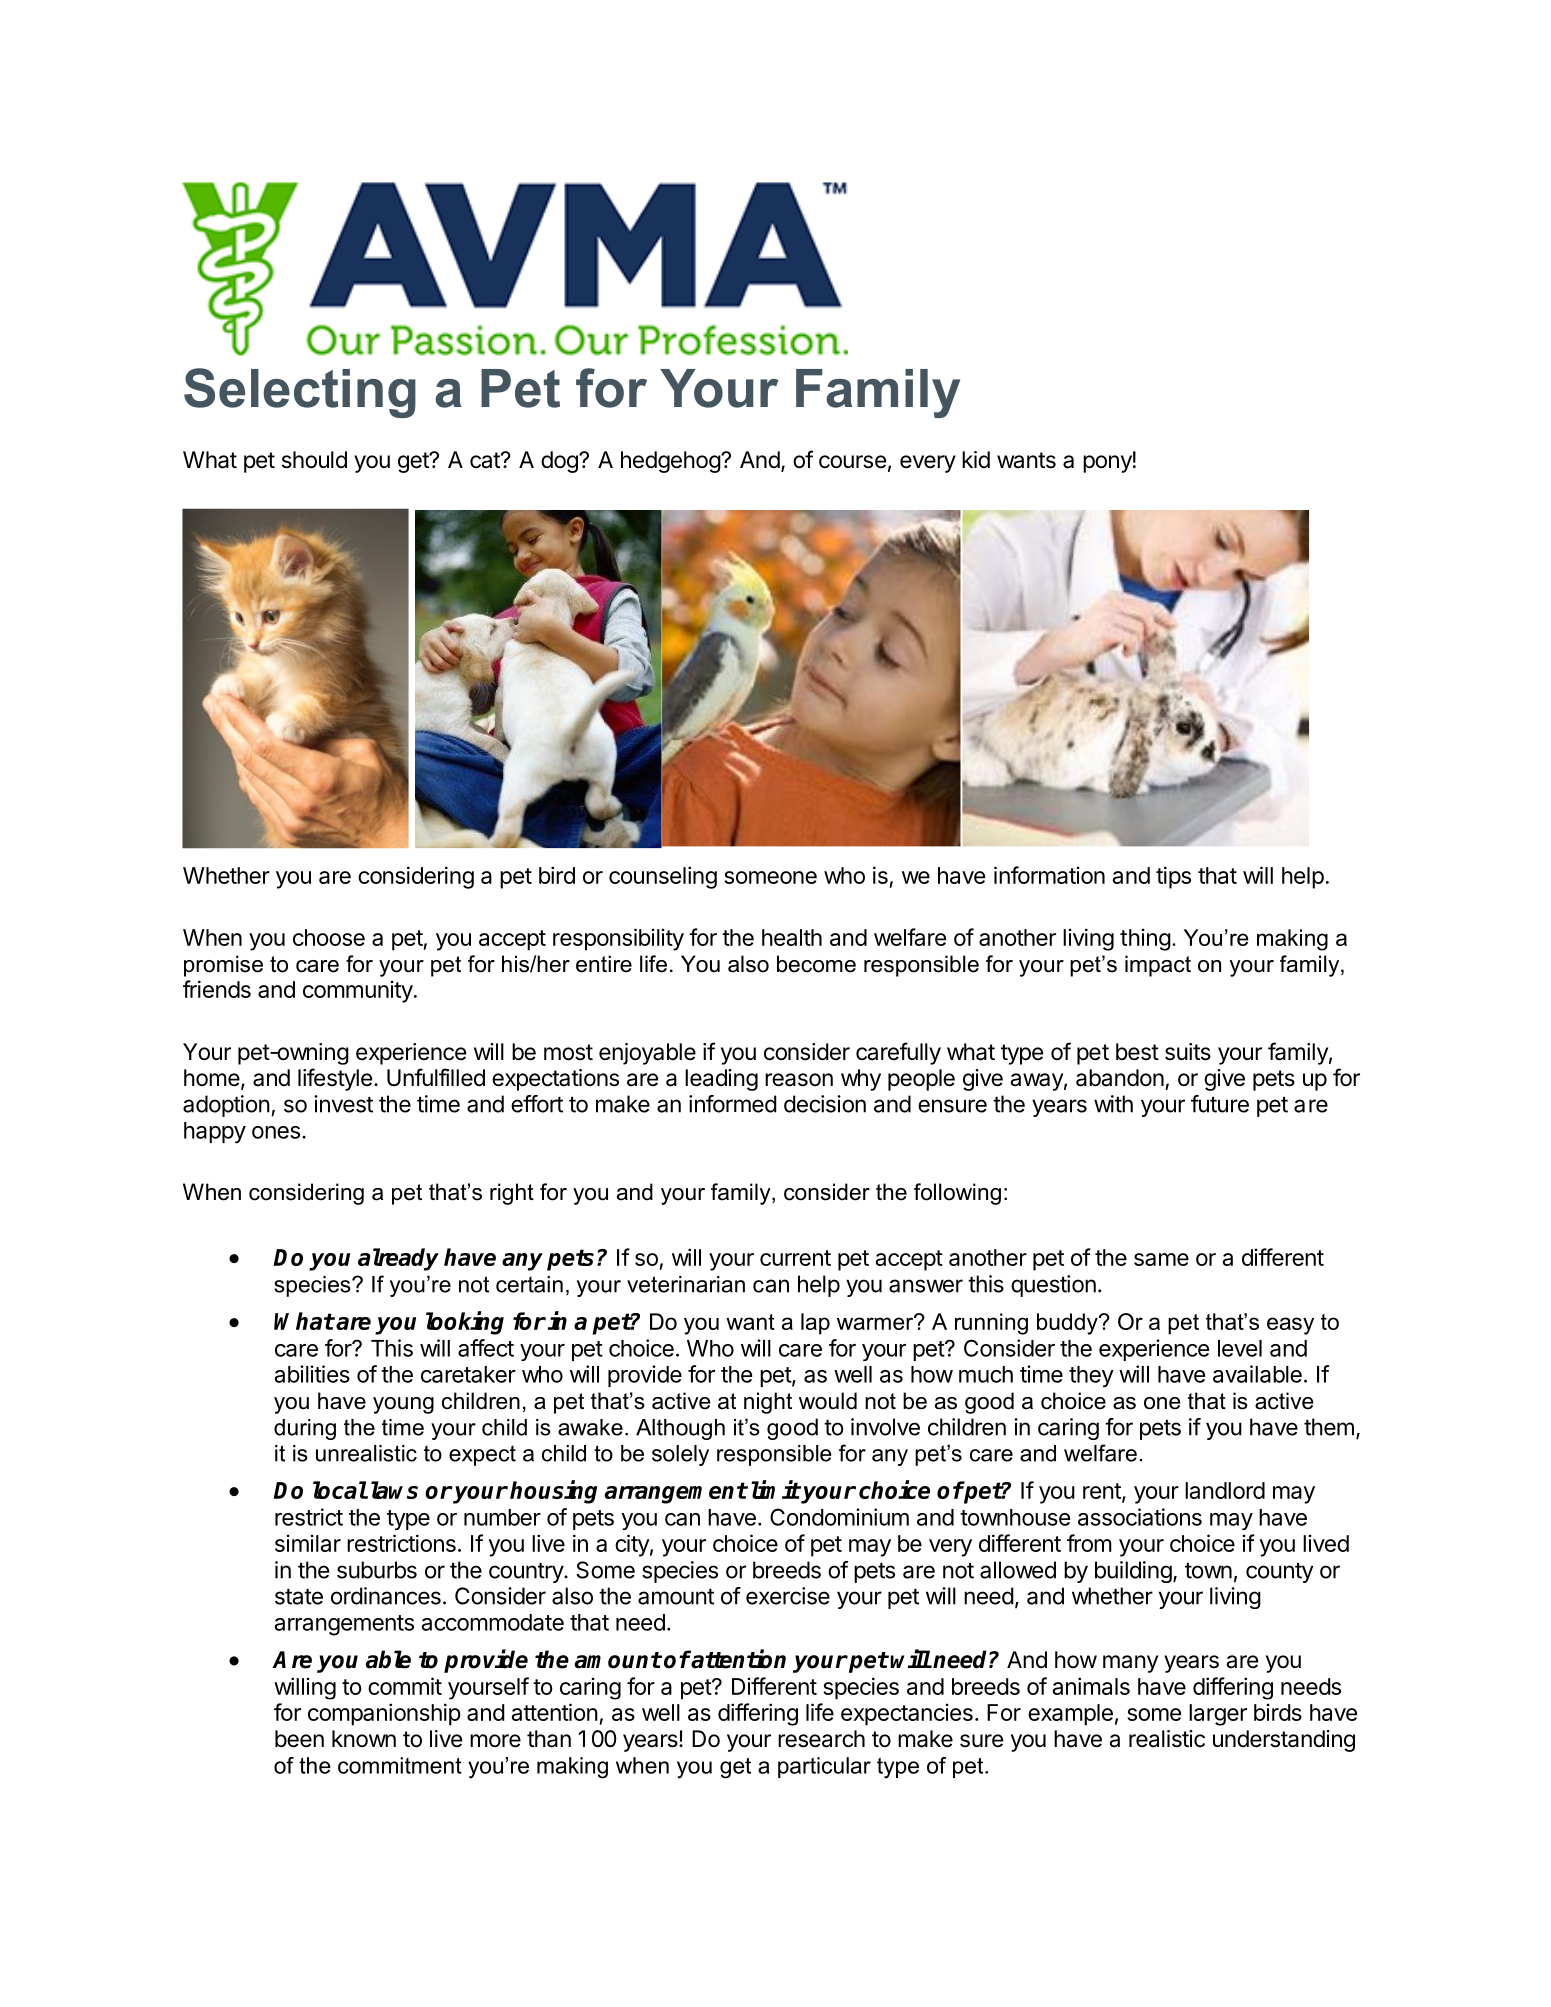 The image size is (1551, 2007). What do you see at coordinates (852, 462) in the screenshot?
I see `course` at bounding box center [852, 462].
